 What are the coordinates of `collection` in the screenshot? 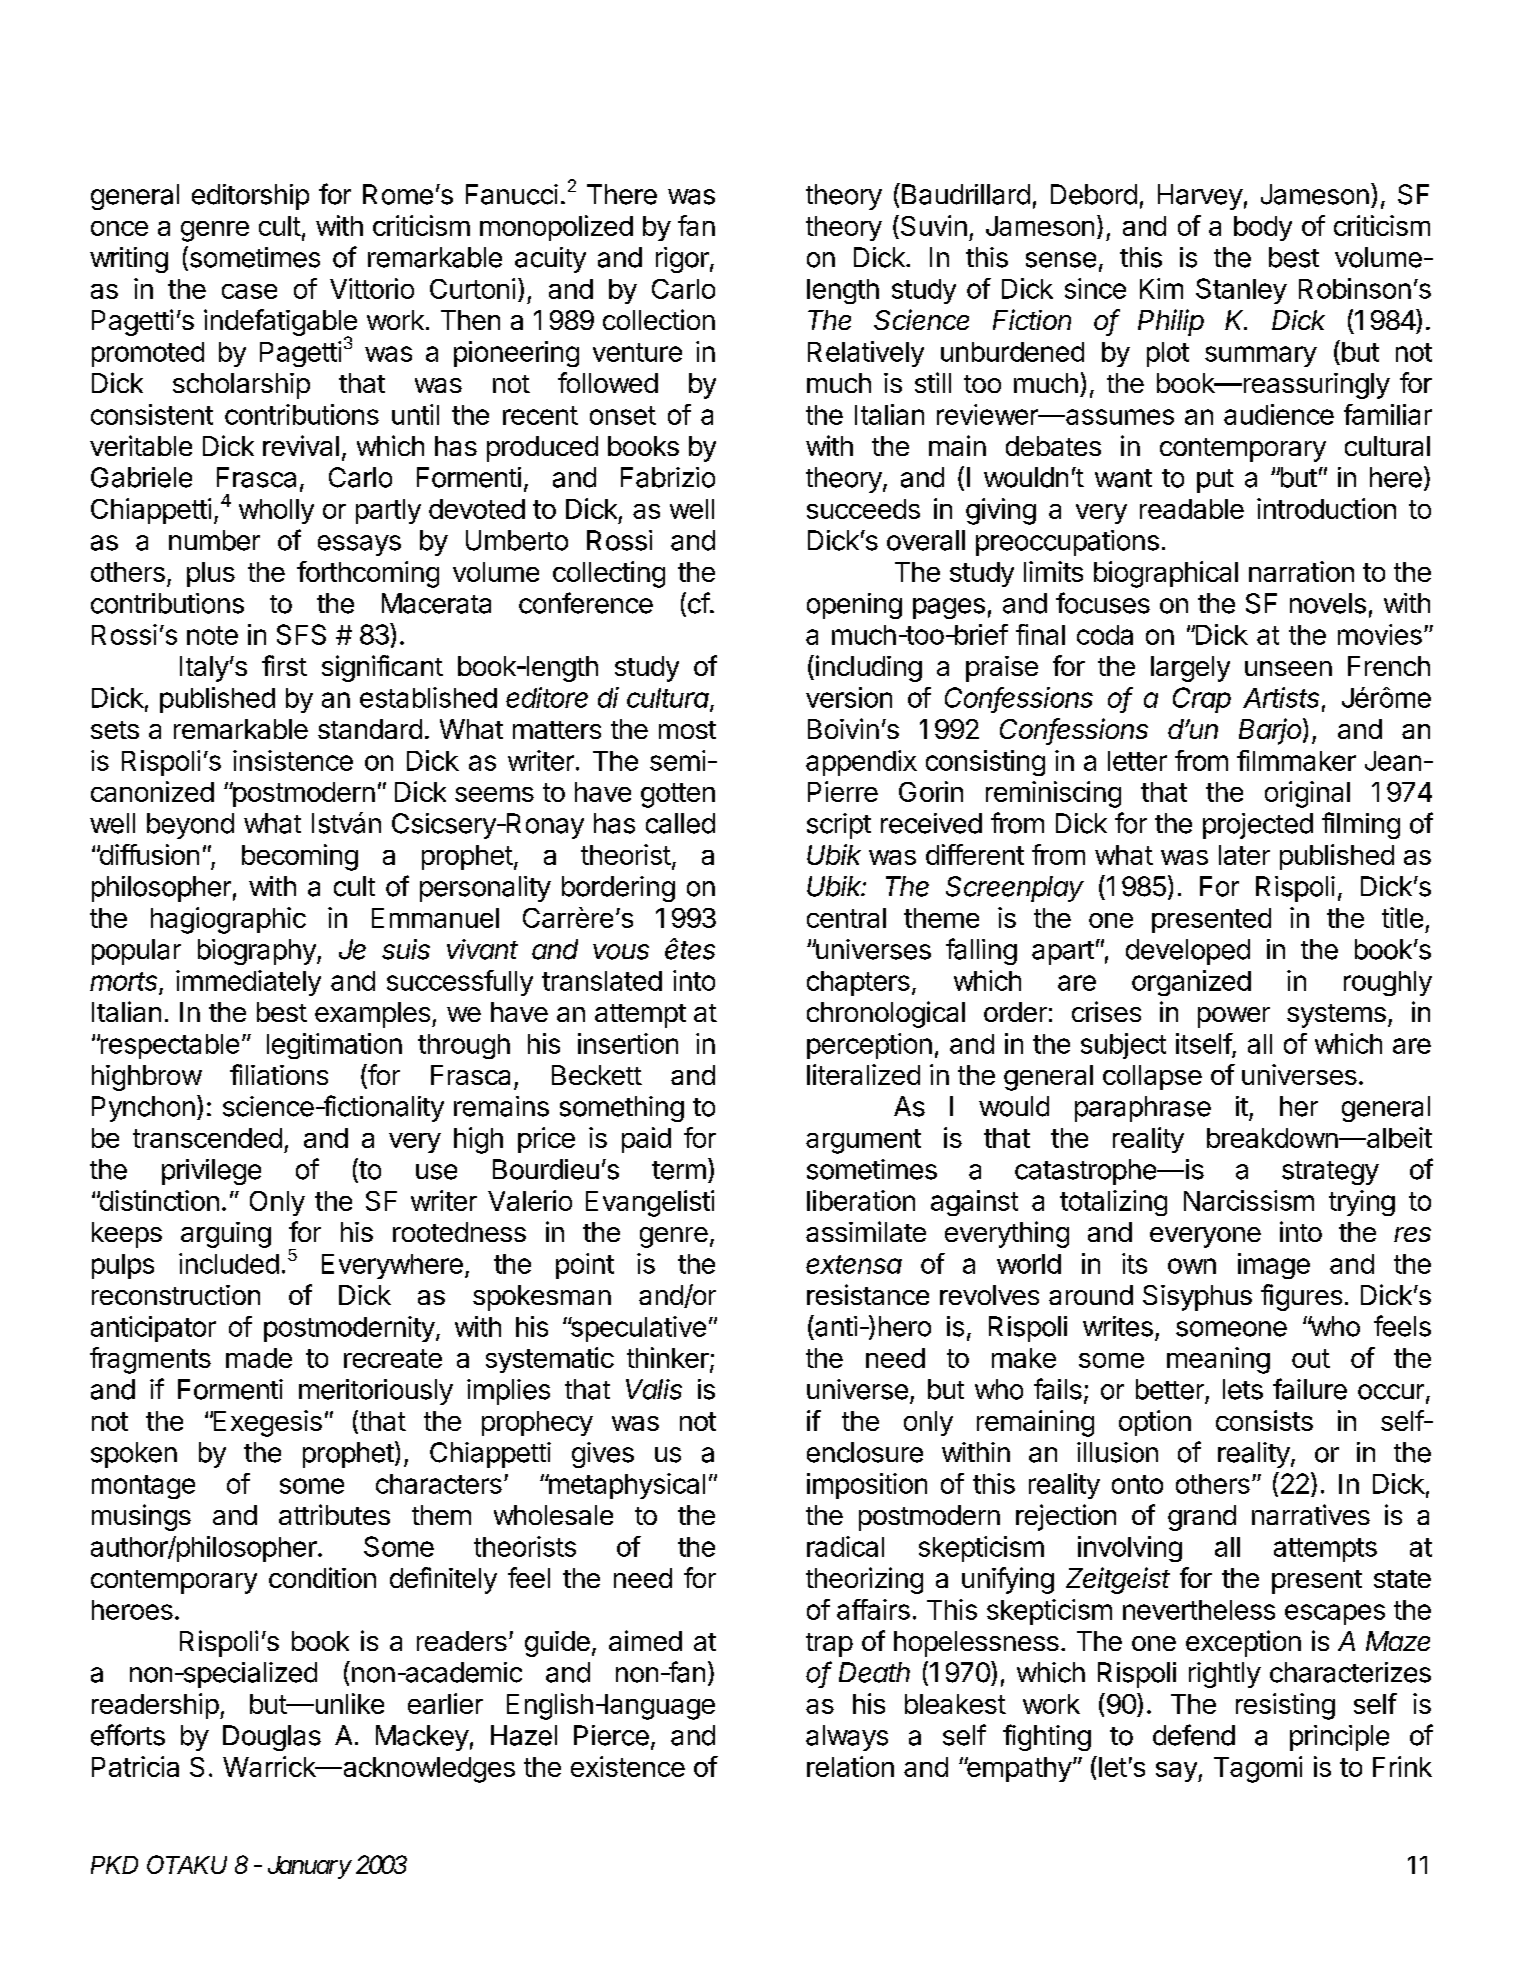 It's located at (659, 319).
